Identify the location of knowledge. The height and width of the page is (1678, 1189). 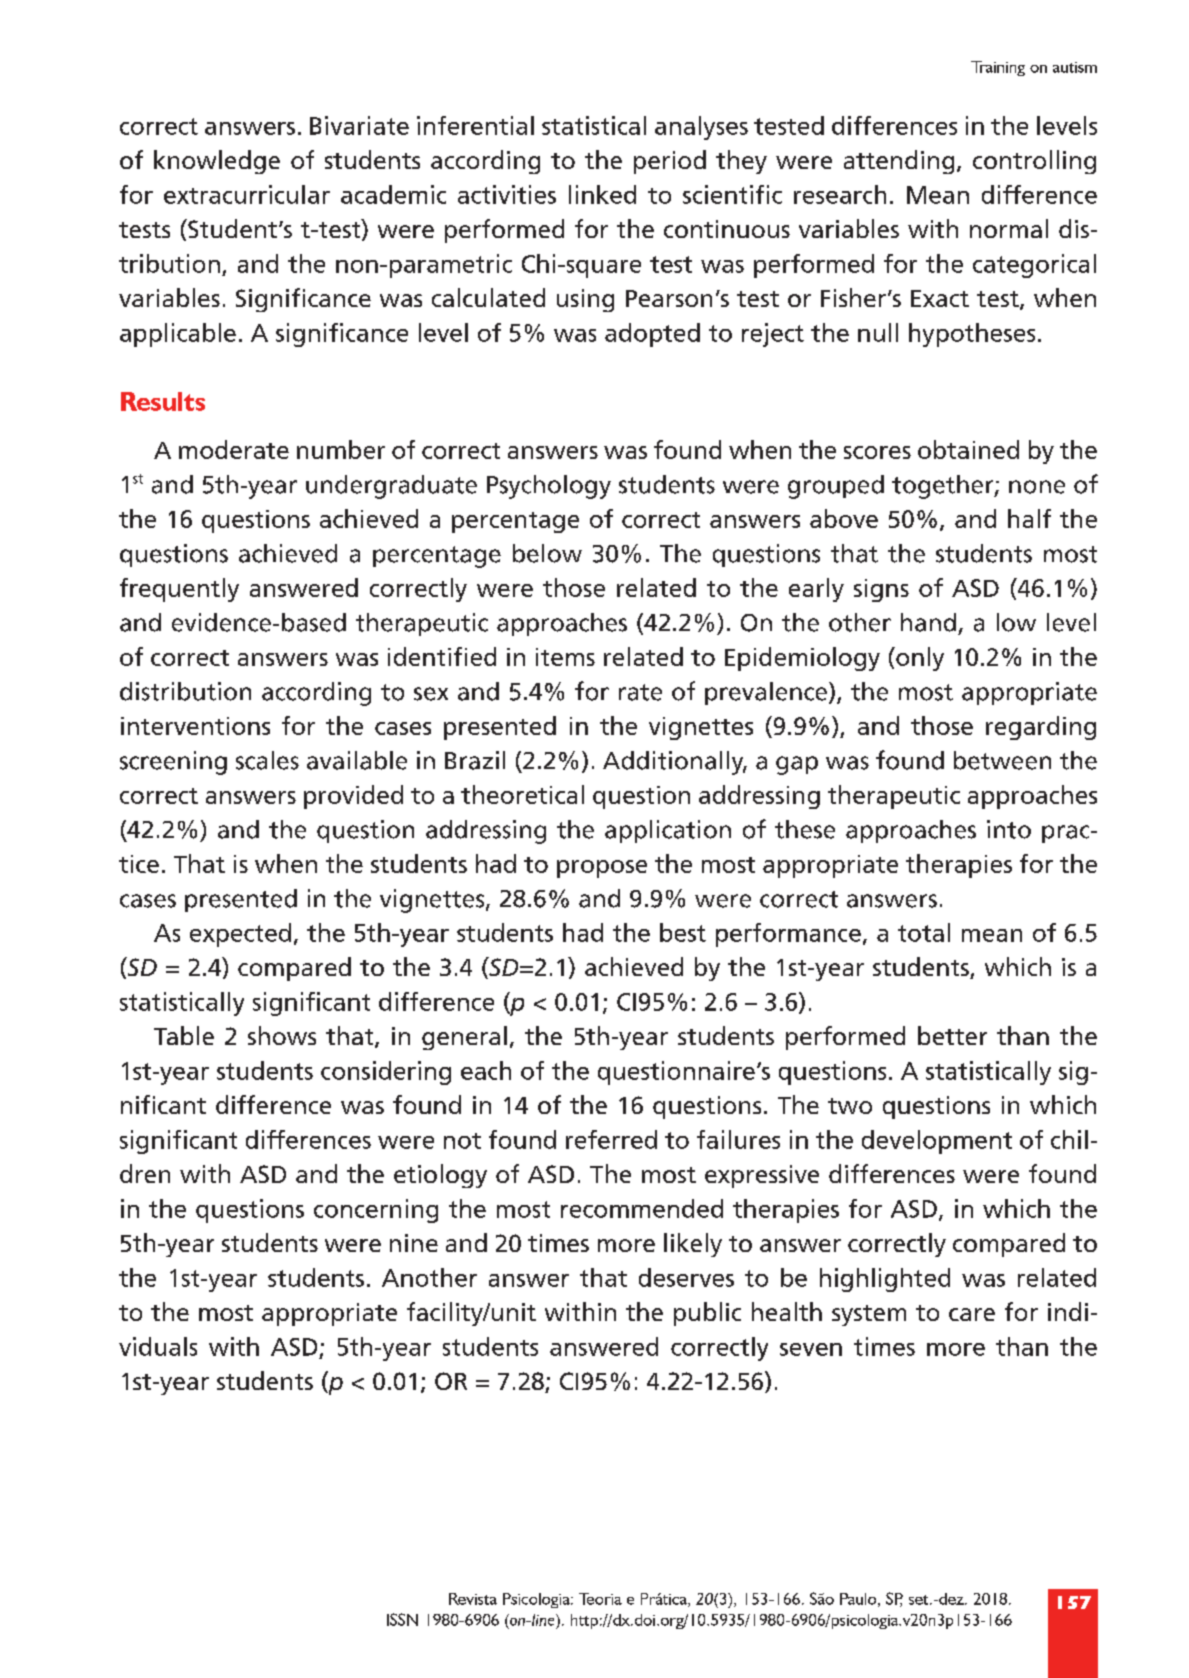
(217, 162).
